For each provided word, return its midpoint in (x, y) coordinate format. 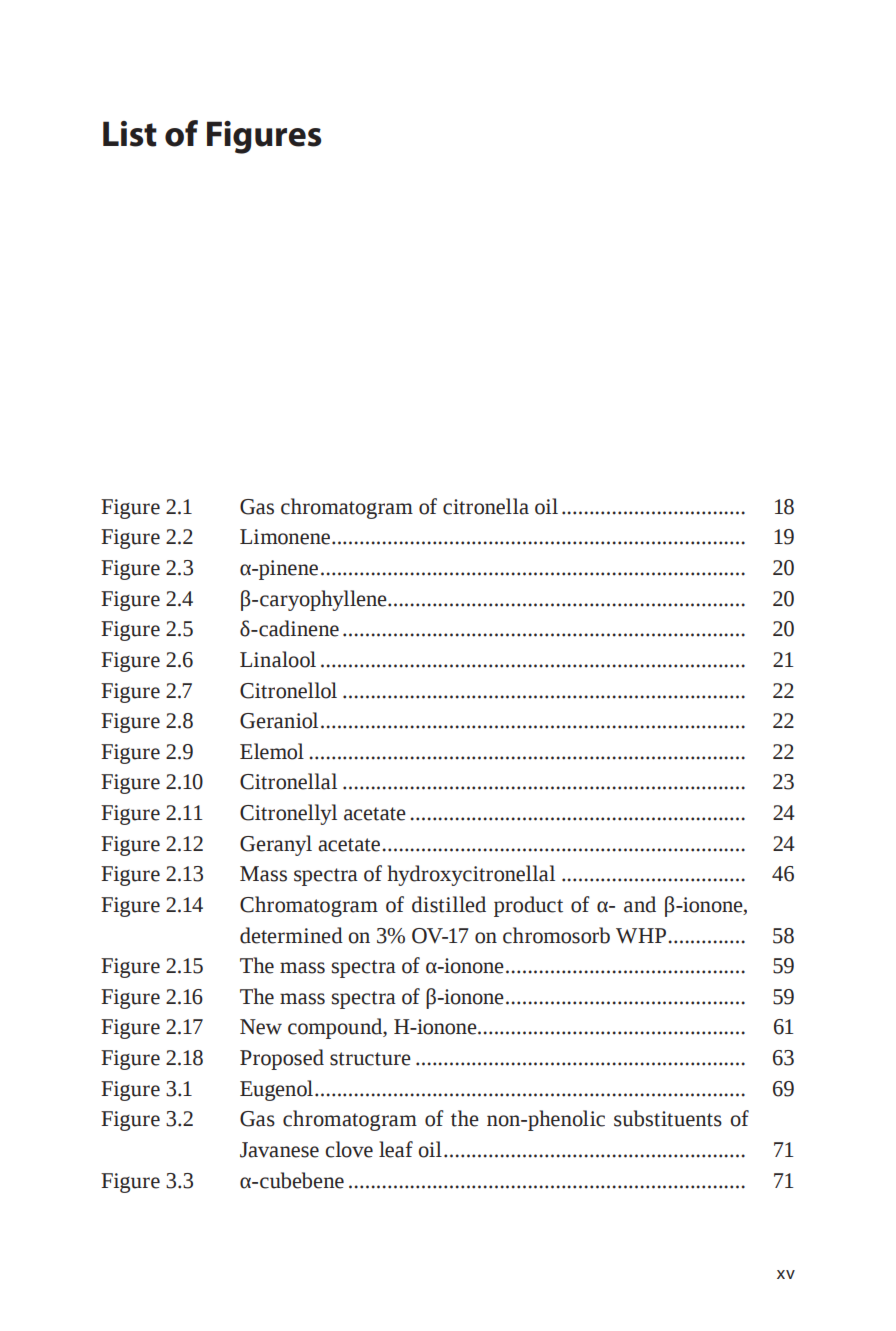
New (261, 1027)
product (528, 906)
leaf (396, 1149)
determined (291, 935)
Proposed (282, 1059)
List (130, 134)
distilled (449, 904)
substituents (668, 1118)
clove (349, 1149)
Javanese (279, 1150)
